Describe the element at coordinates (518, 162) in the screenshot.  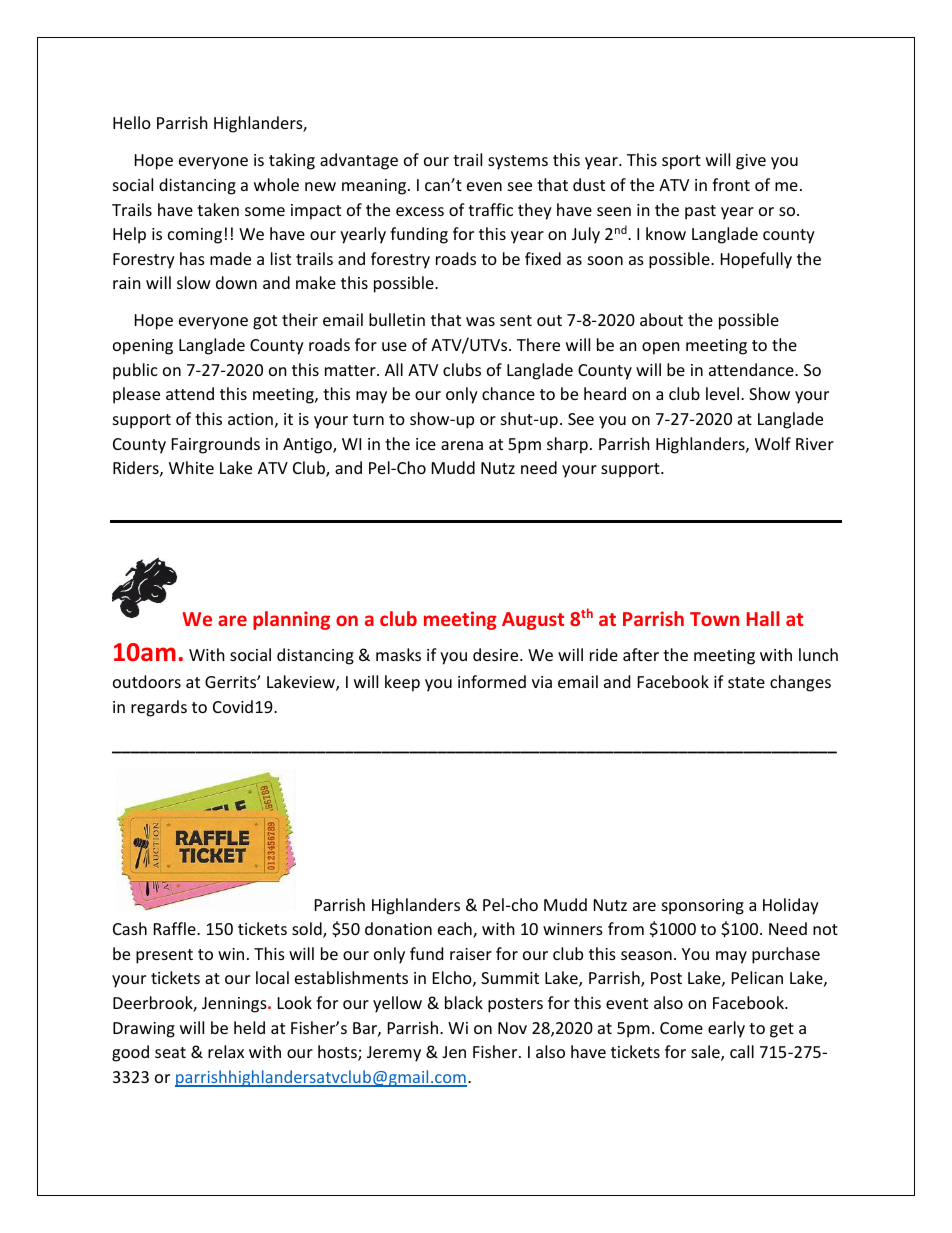
I see `systems` at that location.
